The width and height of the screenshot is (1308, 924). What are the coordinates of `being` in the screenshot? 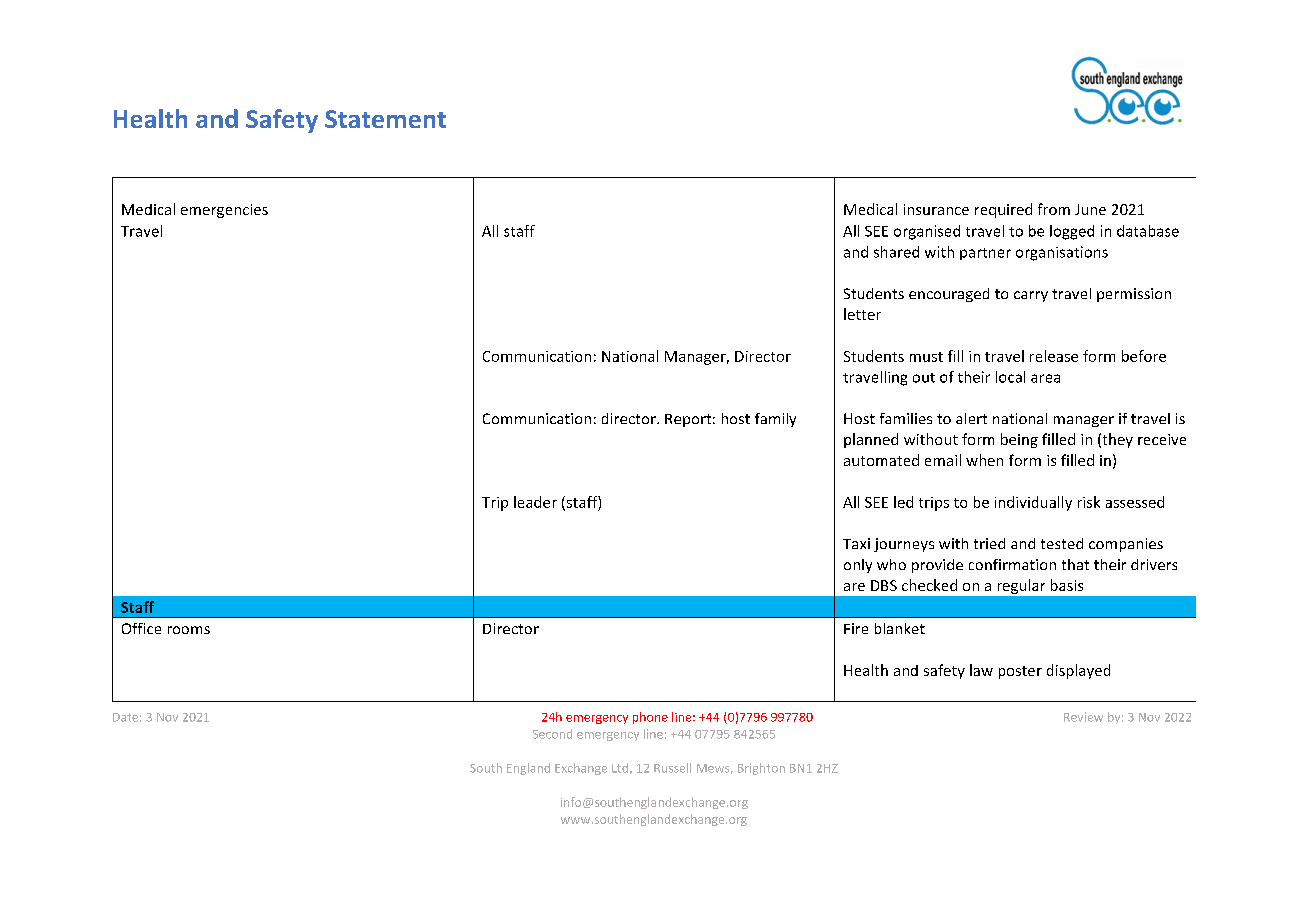 It's located at (1019, 440).
